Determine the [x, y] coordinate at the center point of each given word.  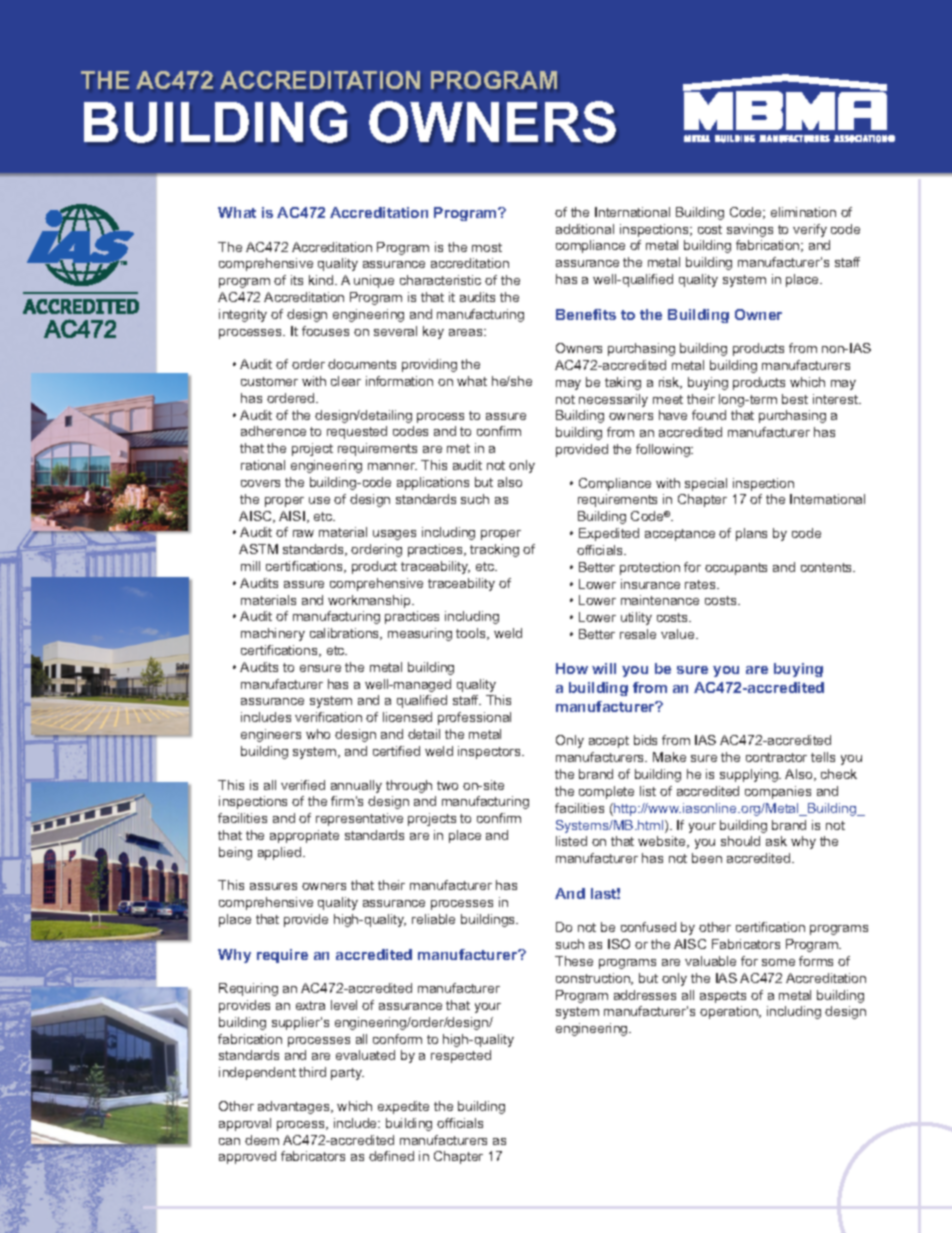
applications [433, 483]
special [706, 484]
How [572, 668]
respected [461, 1056]
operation [730, 1012]
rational [263, 465]
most [487, 247]
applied [281, 853]
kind [322, 280]
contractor [776, 757]
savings [750, 230]
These [574, 961]
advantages [295, 1107]
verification [328, 717]
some [778, 962]
